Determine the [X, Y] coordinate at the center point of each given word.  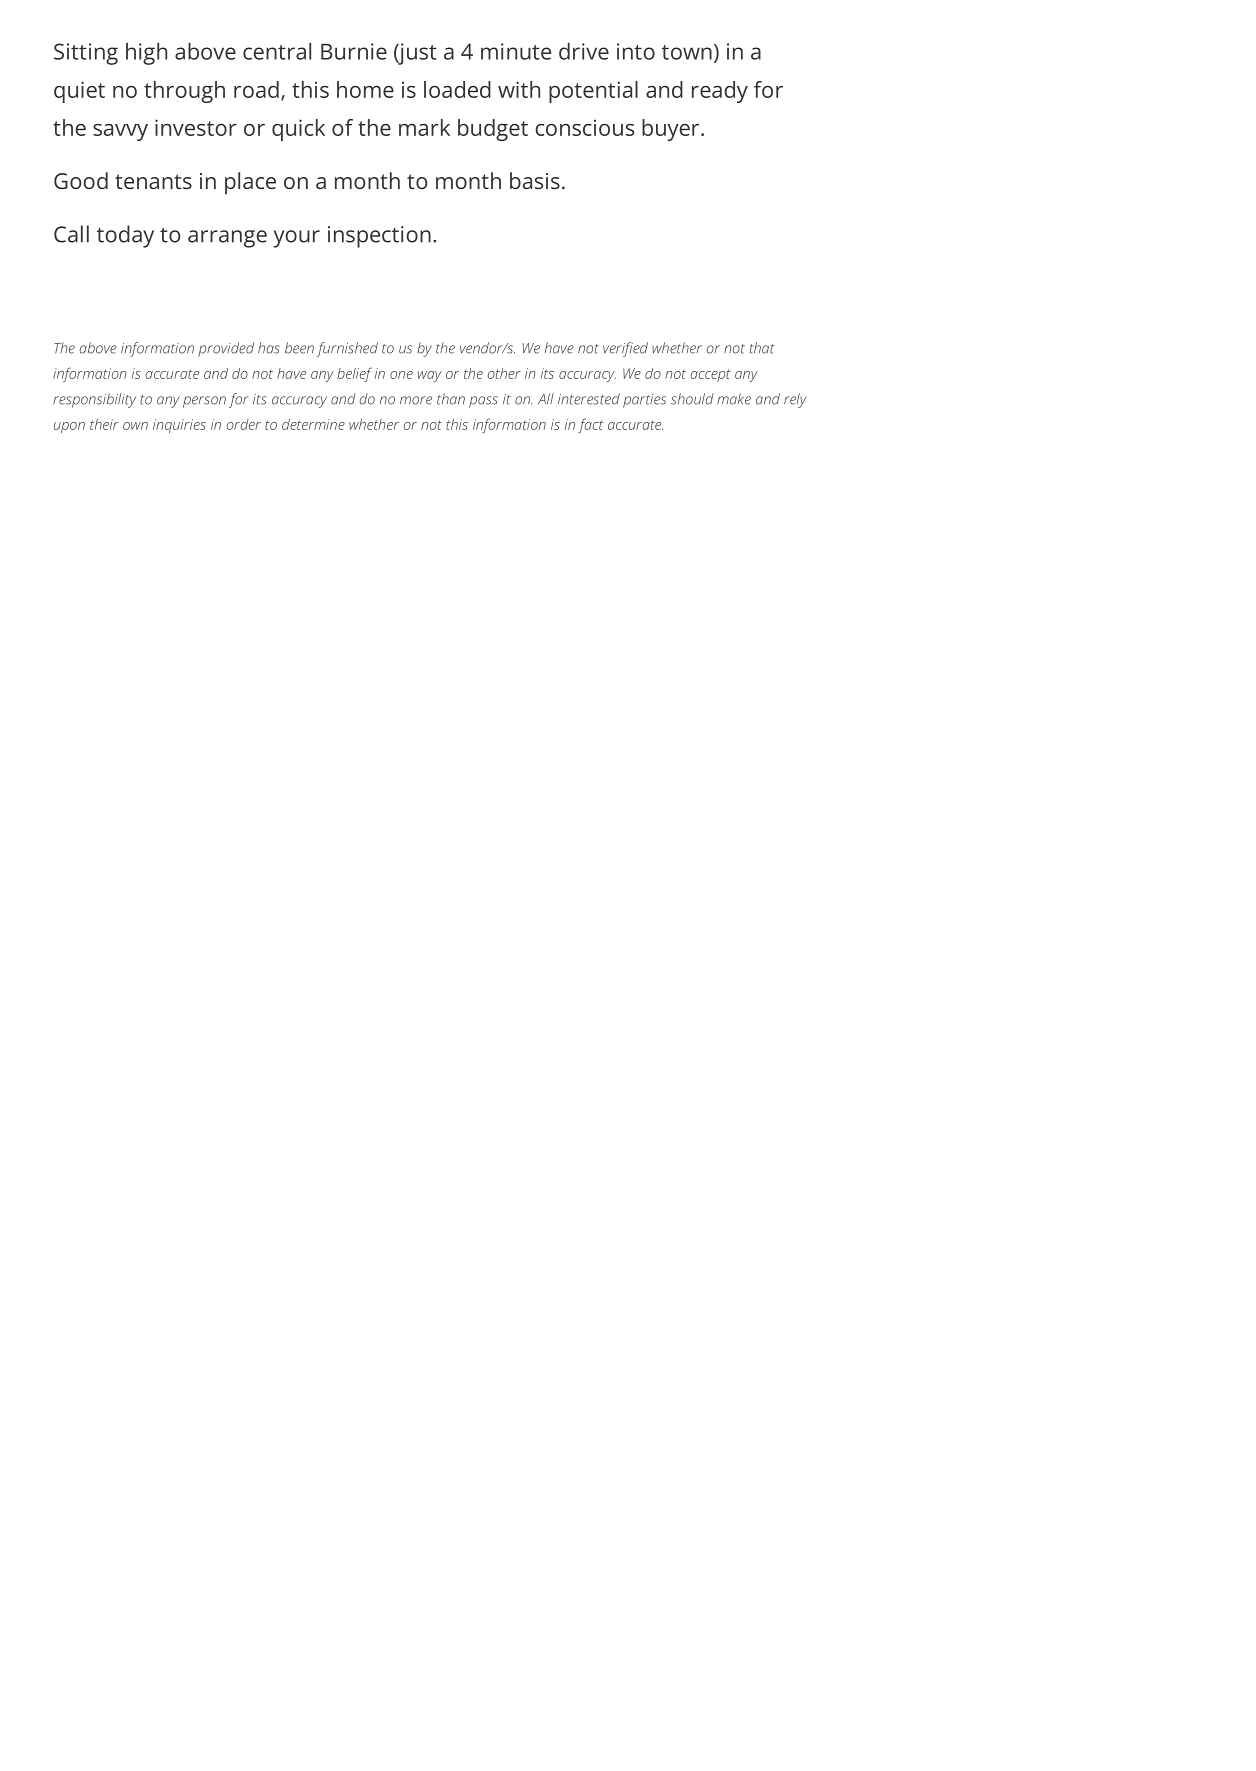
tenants [153, 181]
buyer [672, 130]
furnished [347, 349]
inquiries [179, 426]
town [687, 52]
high [146, 54]
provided [226, 349]
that [762, 348]
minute [516, 51]
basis [535, 180]
